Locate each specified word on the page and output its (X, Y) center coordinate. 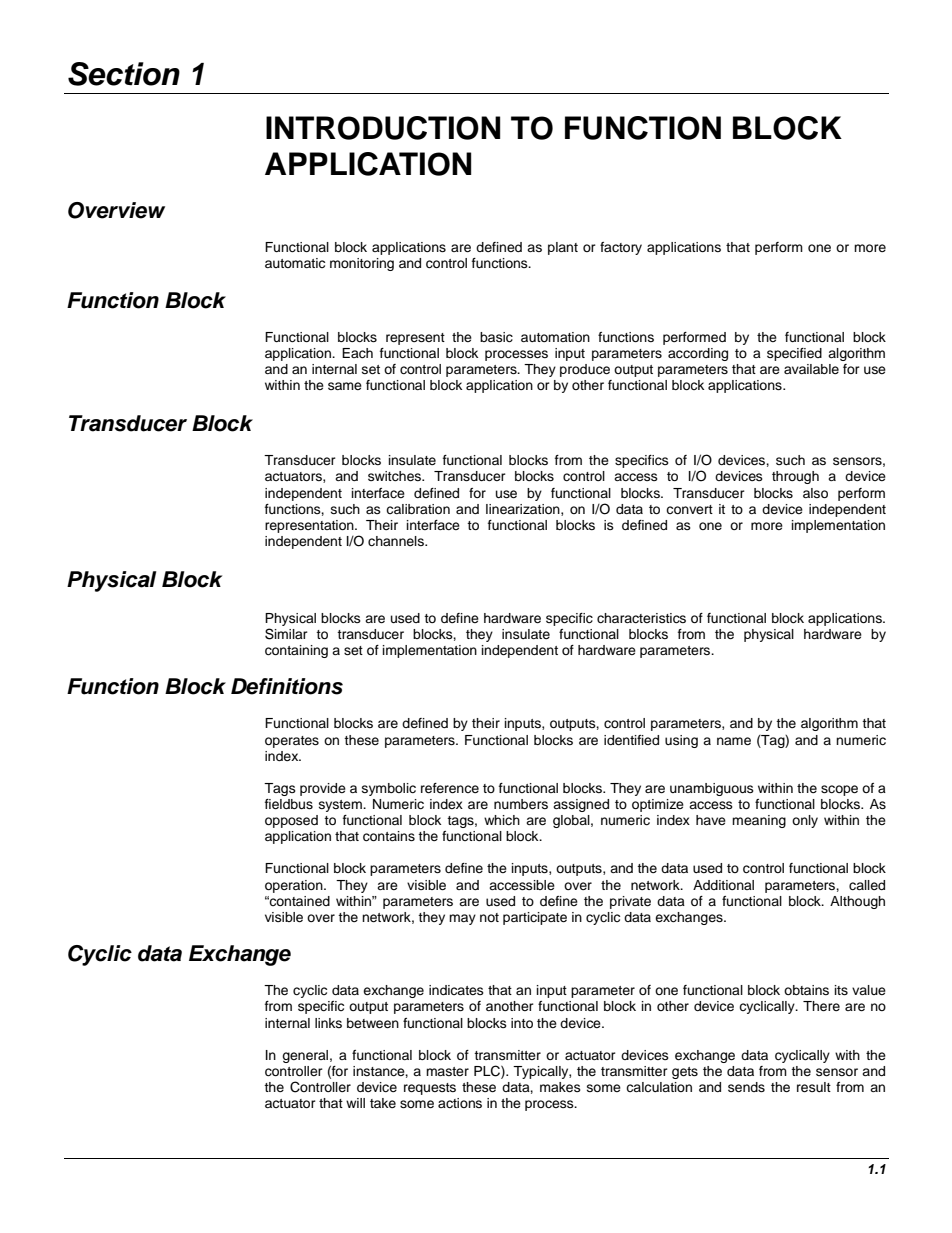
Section (124, 74)
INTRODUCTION (383, 128)
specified (794, 354)
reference (450, 788)
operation (295, 886)
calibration (418, 509)
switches (396, 476)
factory (621, 248)
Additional (723, 885)
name (734, 741)
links (328, 1023)
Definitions (287, 686)
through (795, 477)
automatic (295, 263)
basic (496, 337)
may (462, 919)
